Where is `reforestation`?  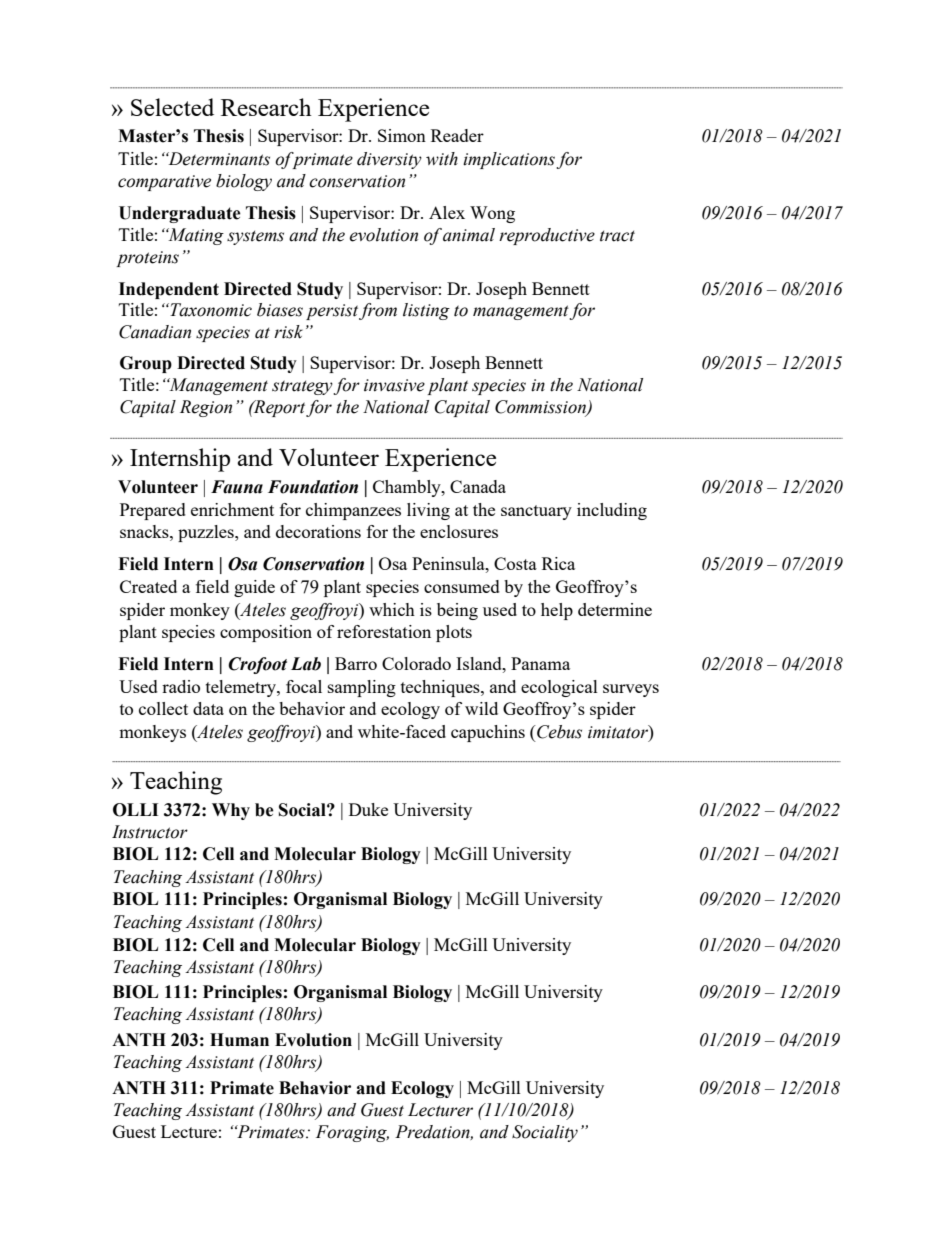
reforestation is located at coordinates (384, 631).
